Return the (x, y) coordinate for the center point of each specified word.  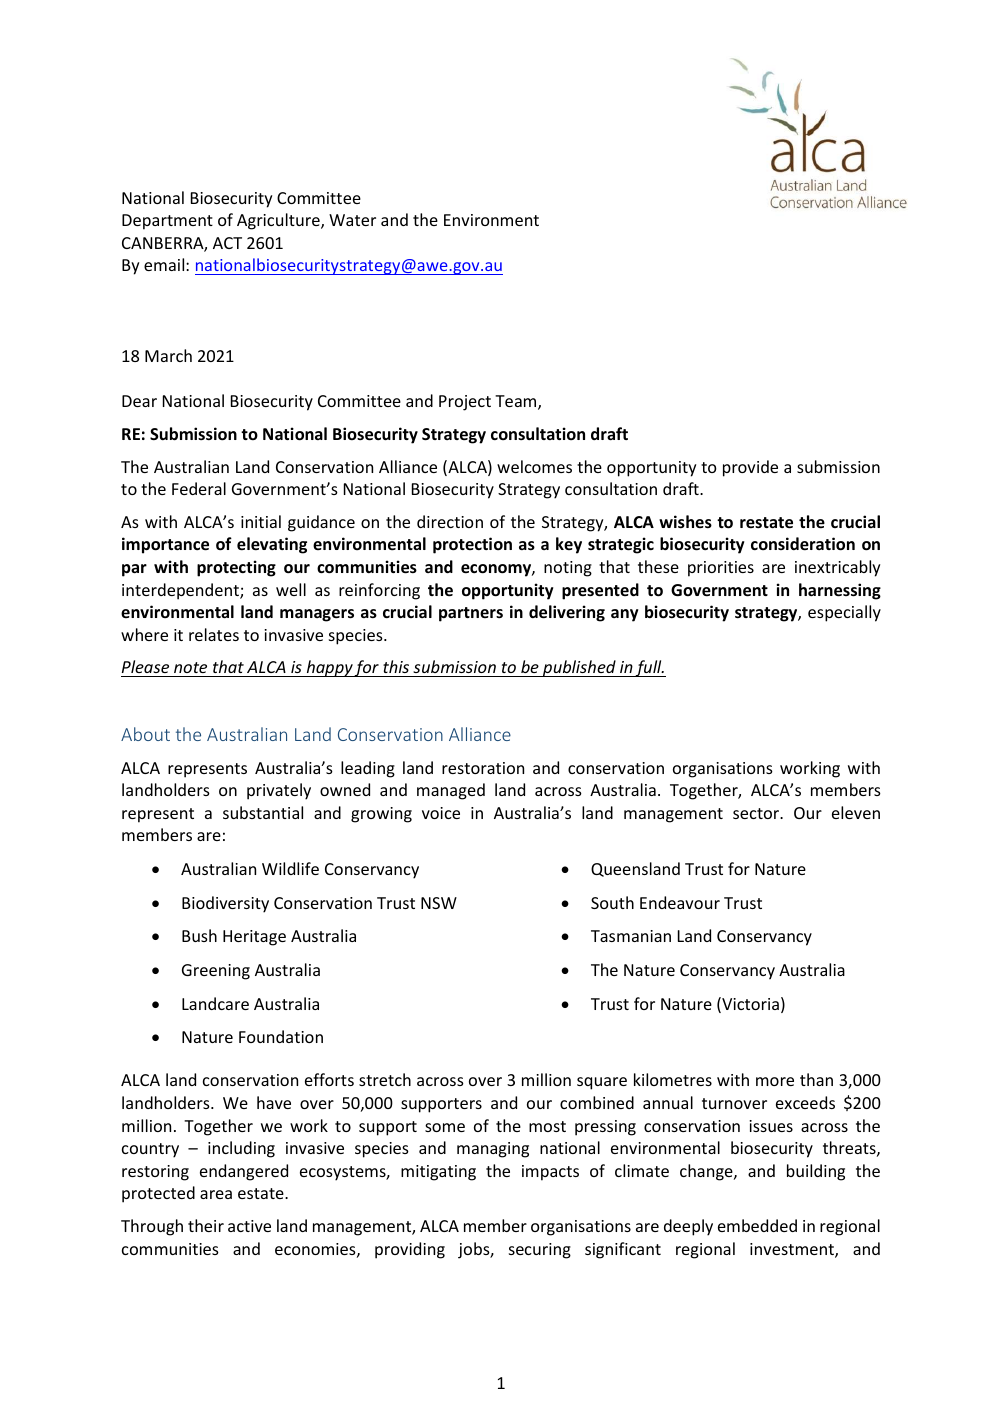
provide (750, 468)
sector (757, 813)
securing (540, 1251)
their (206, 1225)
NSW (439, 903)
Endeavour (680, 902)
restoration (483, 768)
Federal (199, 488)
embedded (757, 1225)
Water (352, 220)
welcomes (534, 466)
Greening (216, 972)
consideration (803, 544)
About (145, 734)
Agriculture (279, 221)
